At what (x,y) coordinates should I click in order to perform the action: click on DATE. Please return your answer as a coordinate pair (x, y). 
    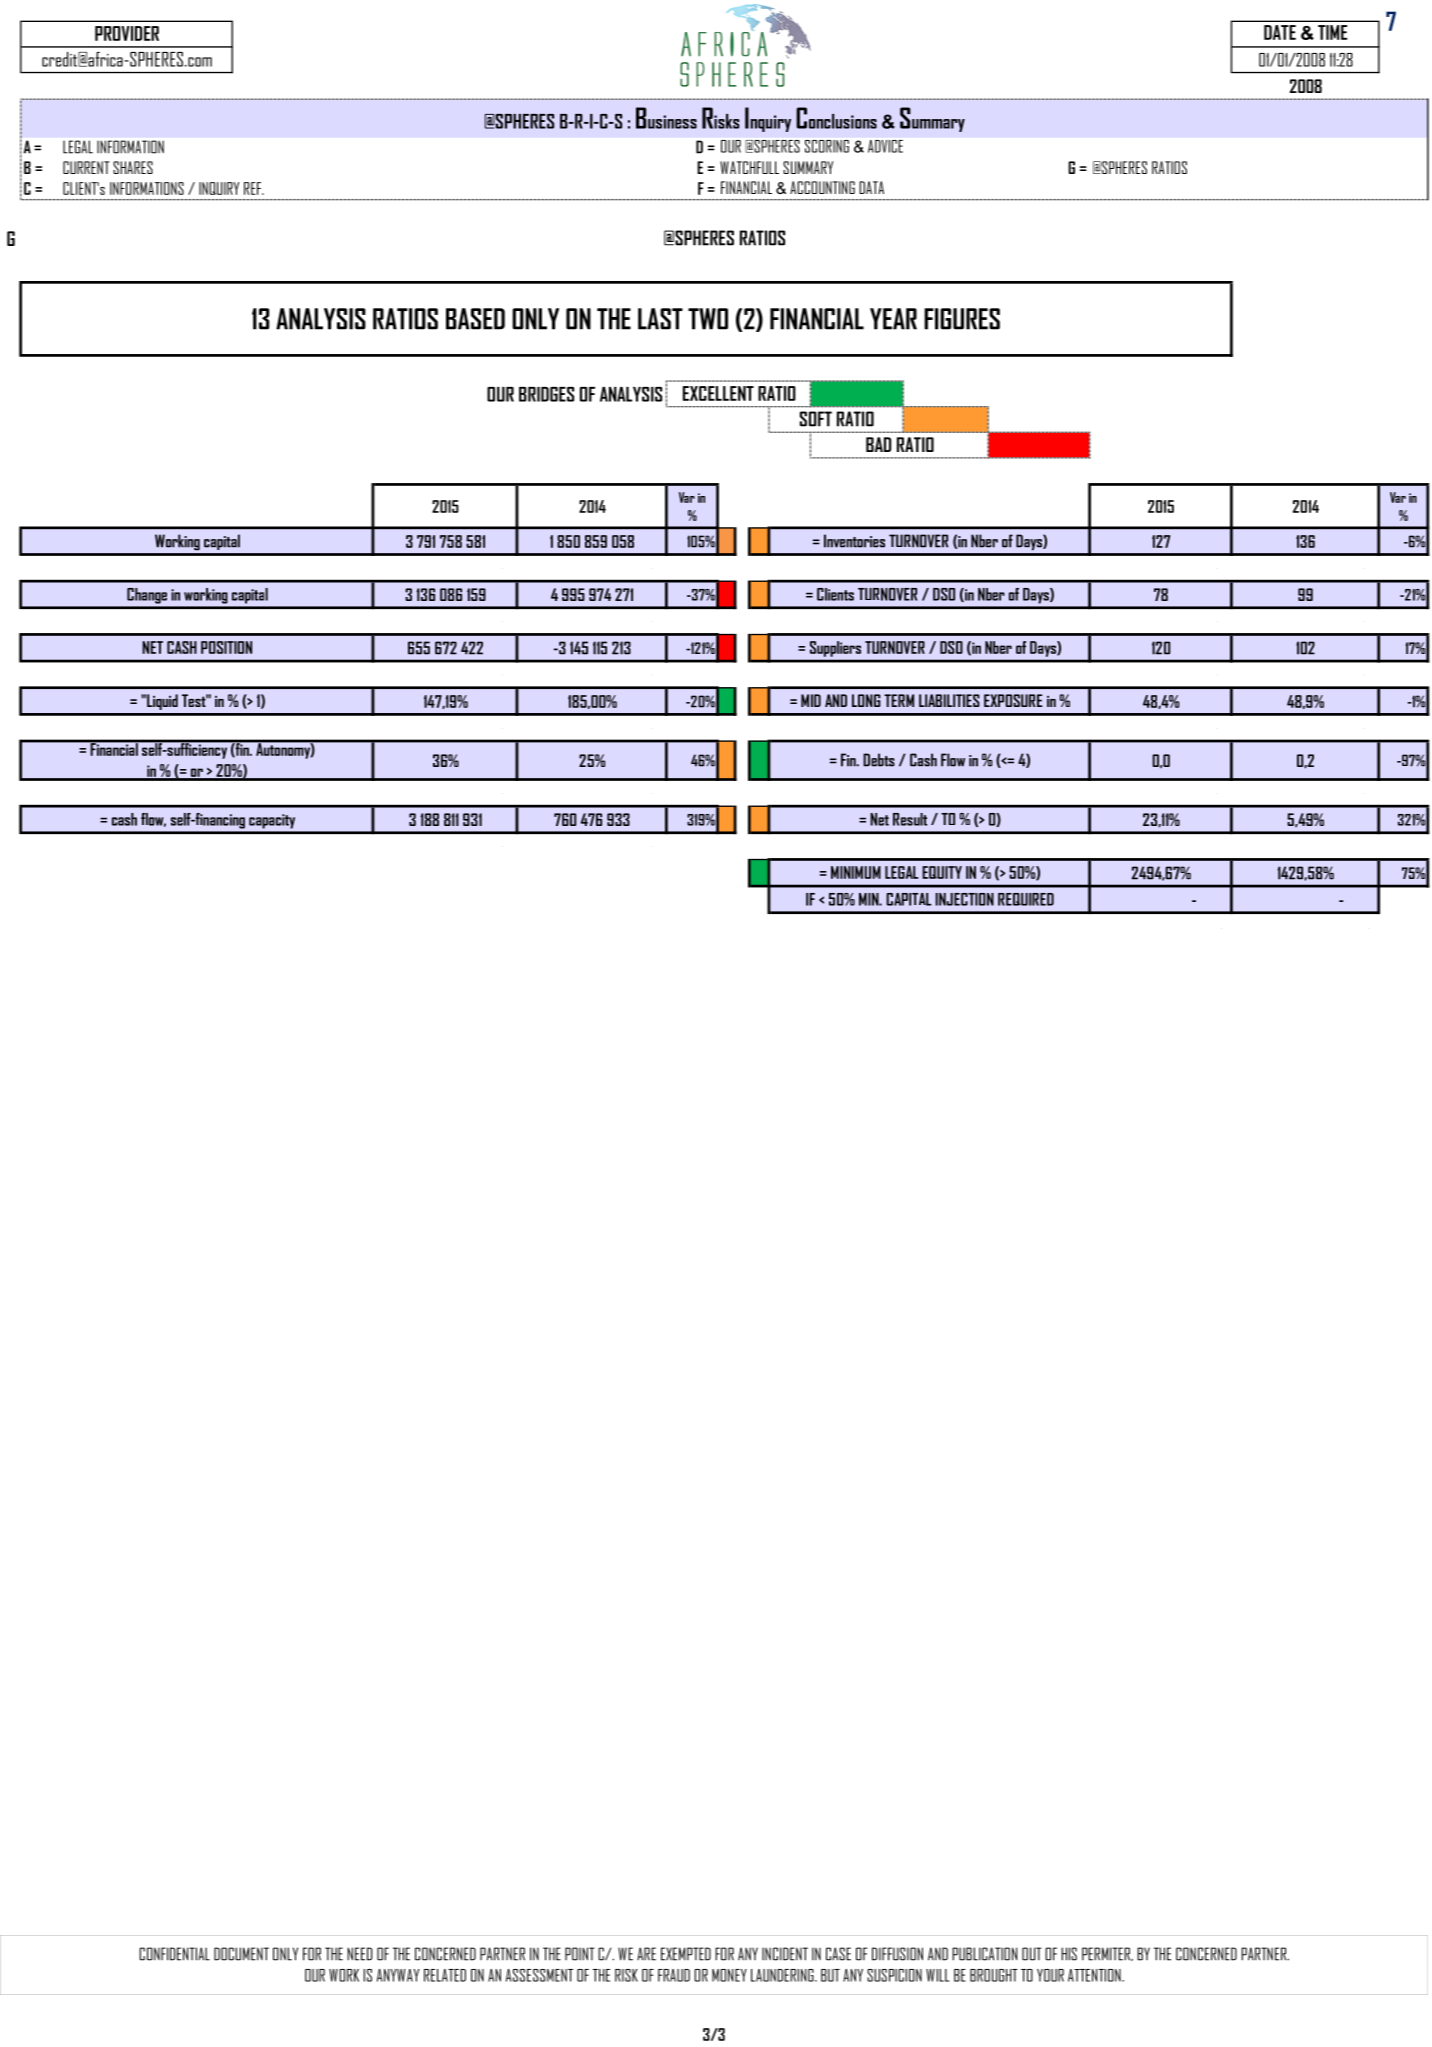
    Looking at the image, I should click on (1280, 32).
